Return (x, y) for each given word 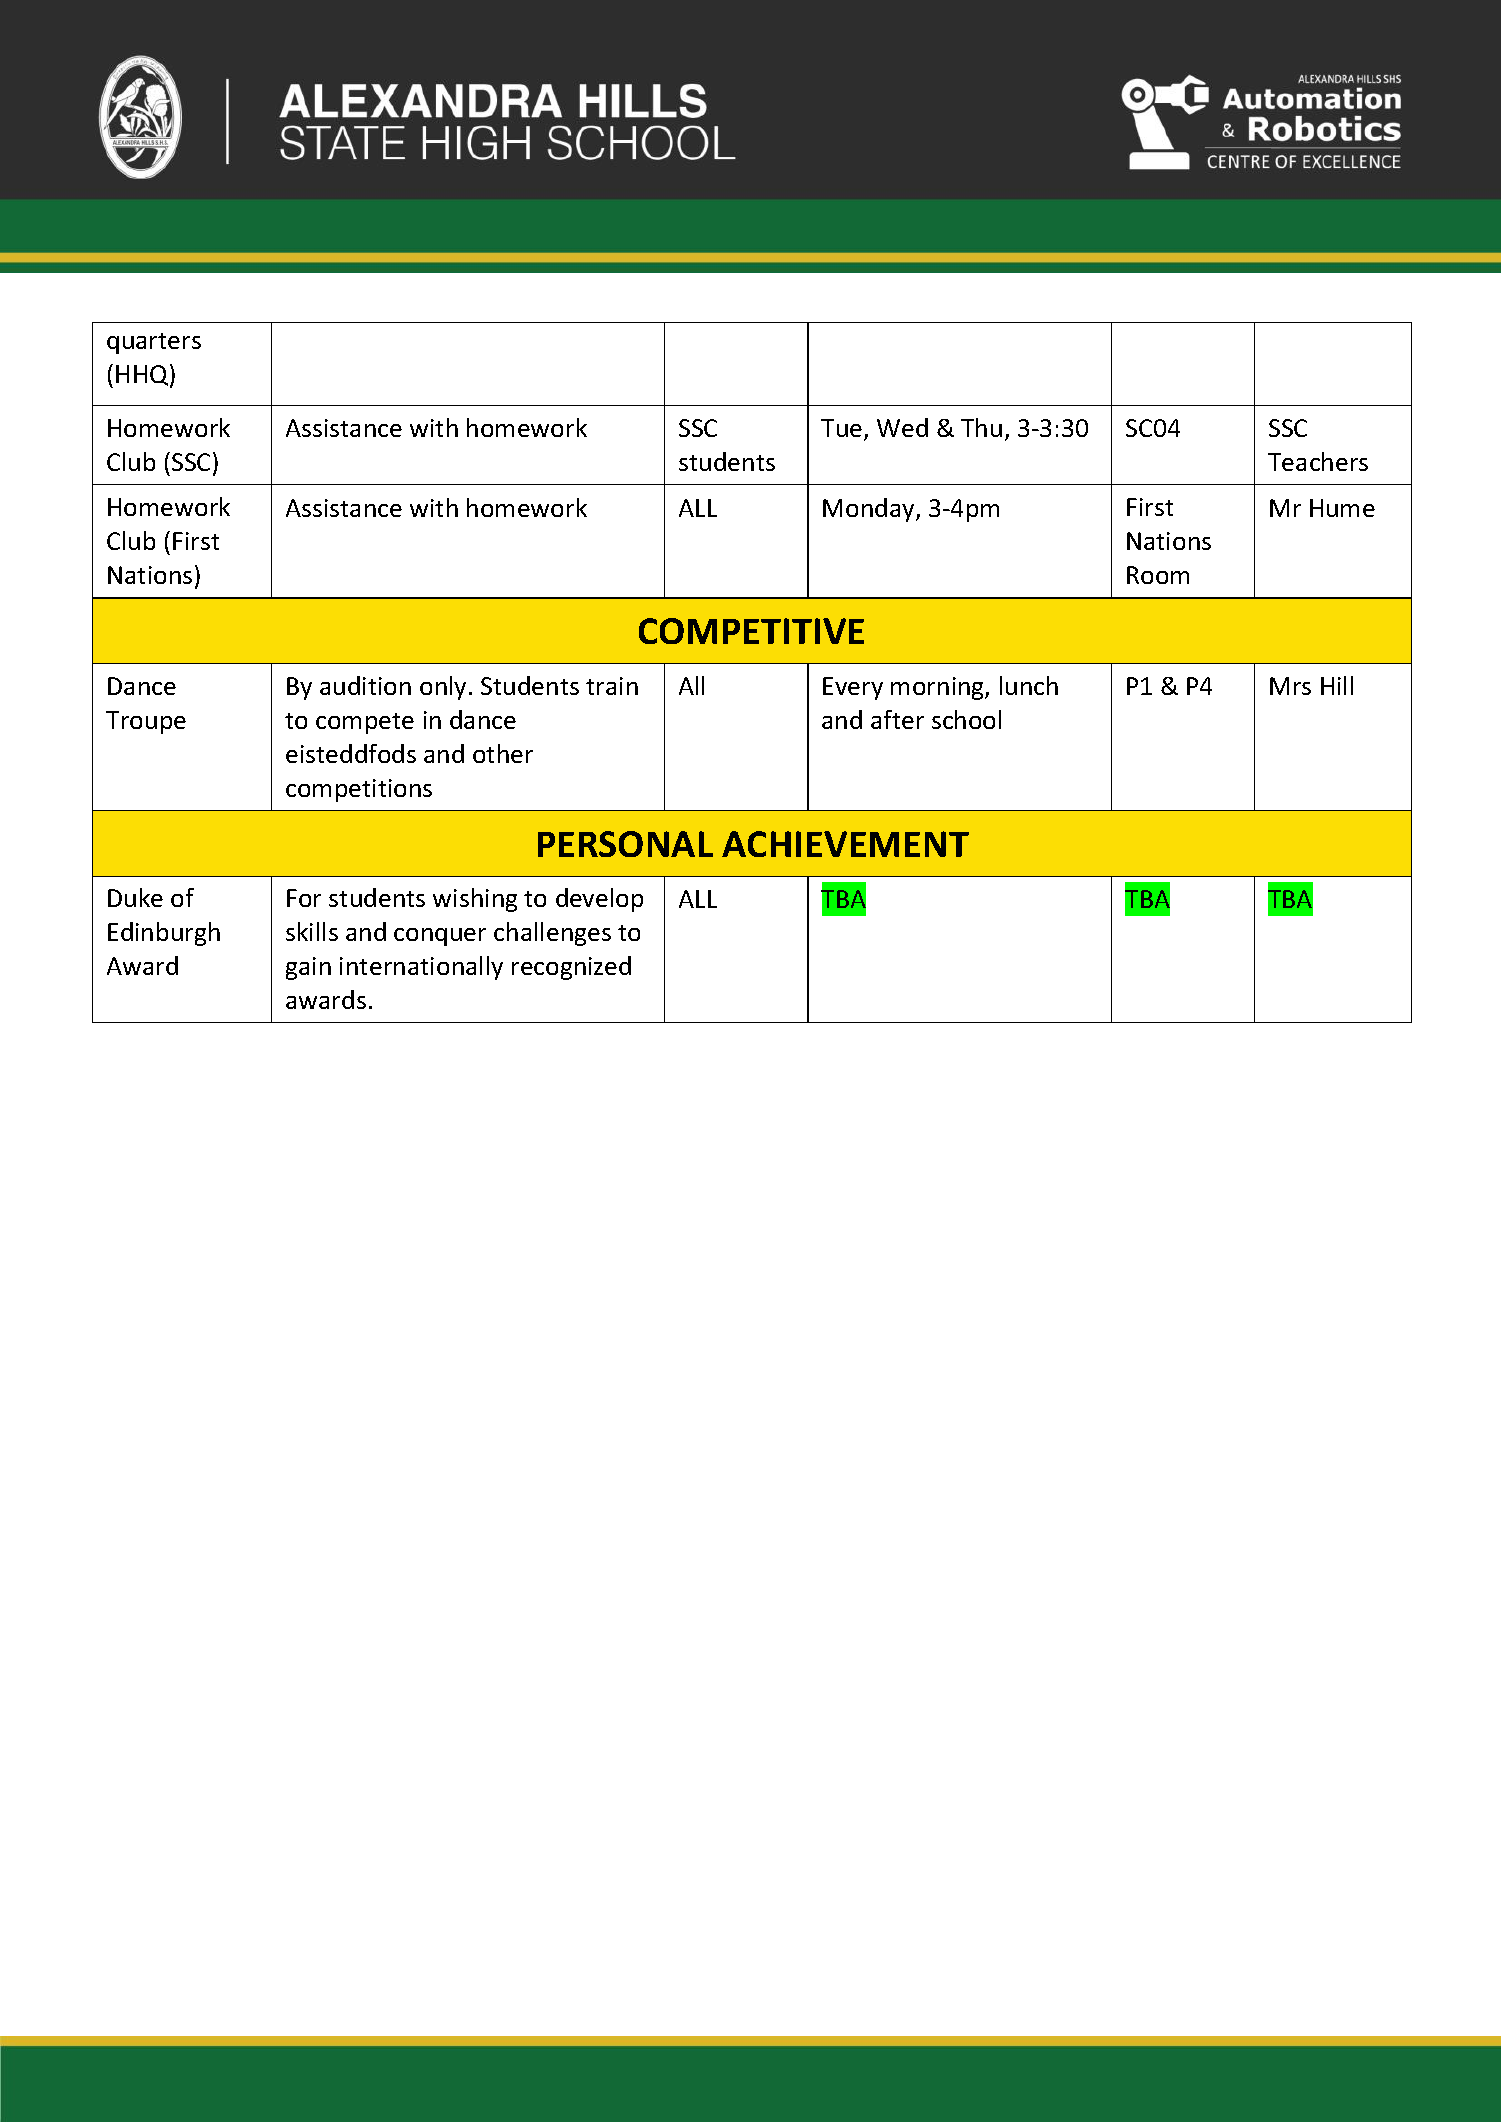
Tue (843, 430)
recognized (571, 968)
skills (312, 931)
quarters (154, 343)
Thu (981, 427)
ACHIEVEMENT (845, 844)
